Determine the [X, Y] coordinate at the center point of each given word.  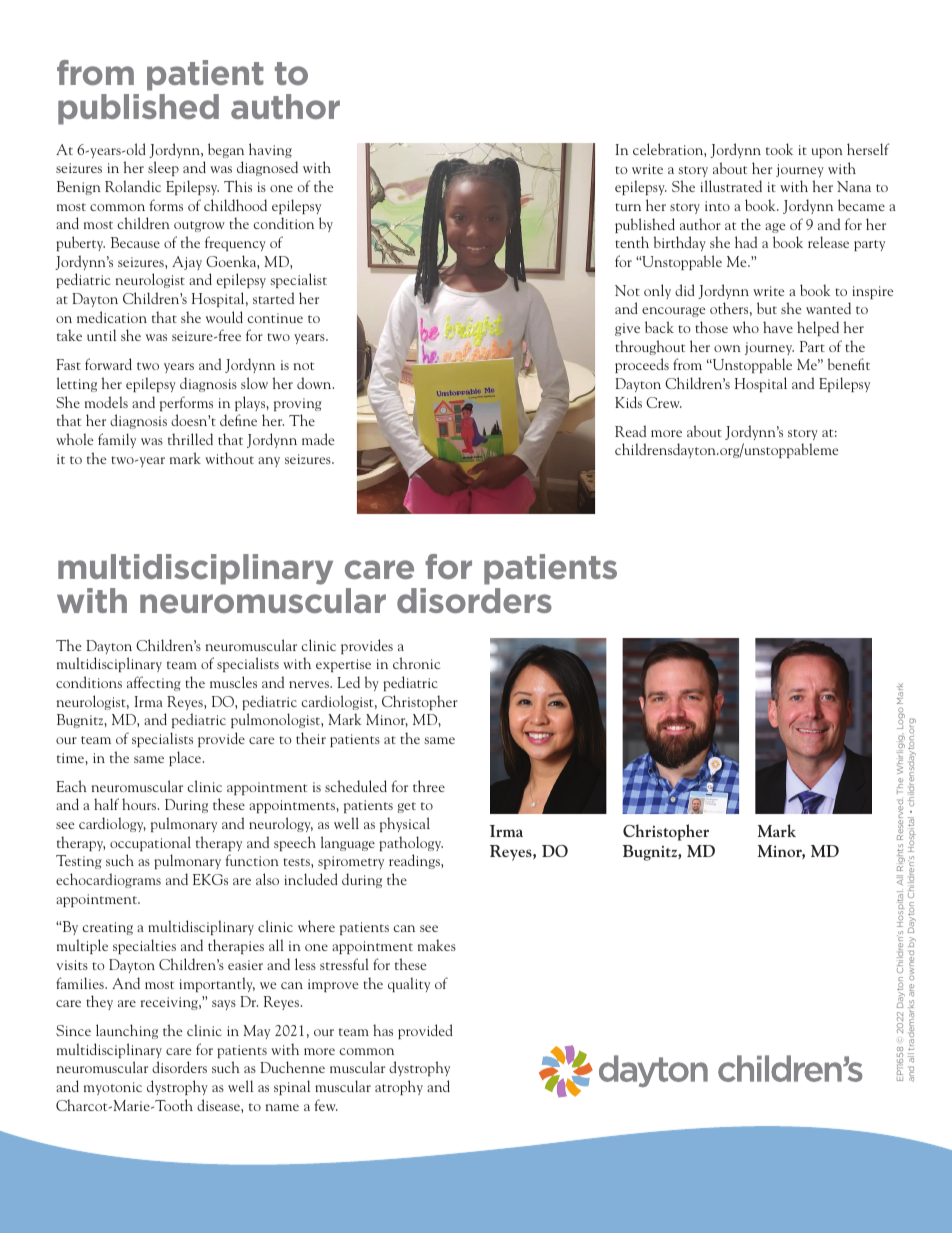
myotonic [113, 1088]
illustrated [731, 186]
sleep [163, 168]
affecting [154, 683]
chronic [416, 663]
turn [628, 207]
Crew [664, 402]
